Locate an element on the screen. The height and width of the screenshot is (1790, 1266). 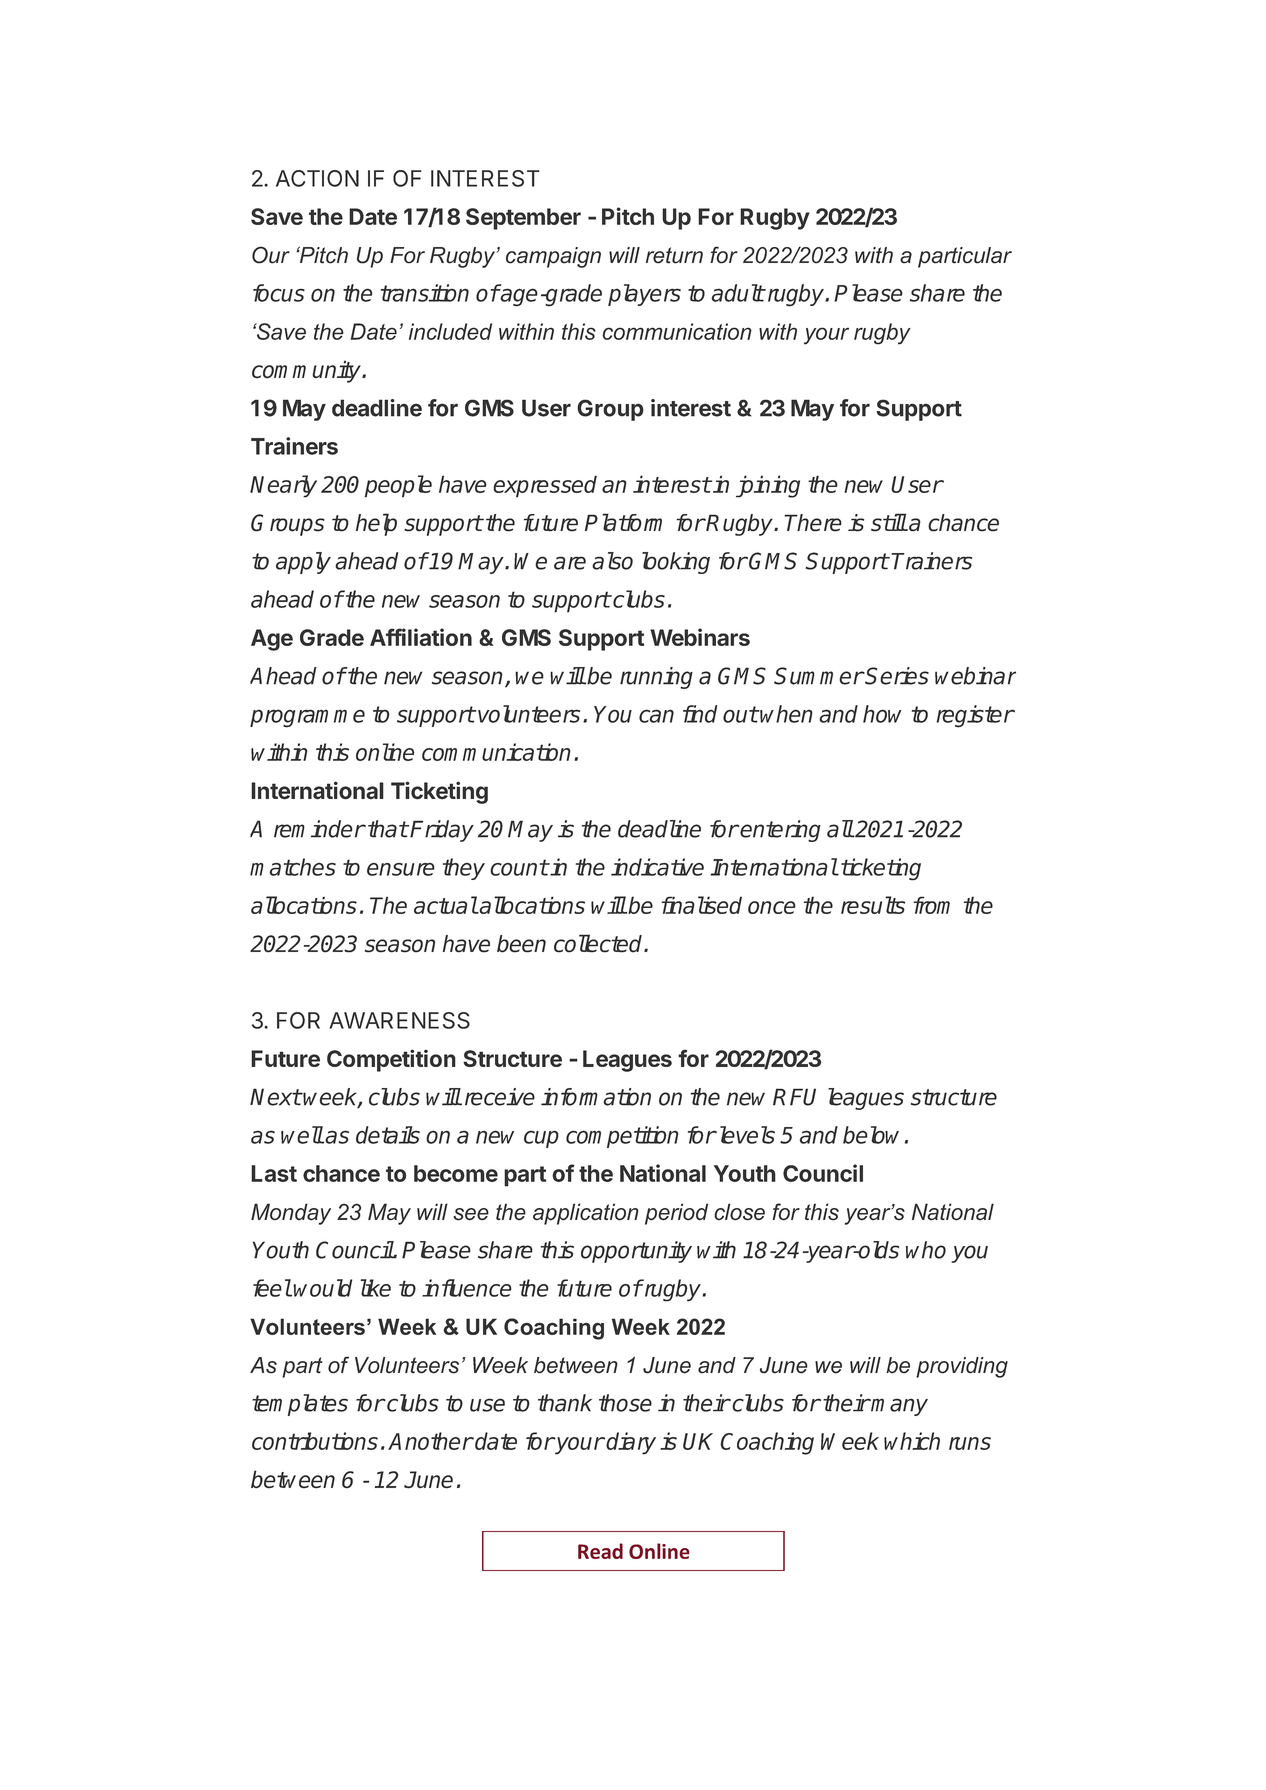
Affiliation is located at coordinates (421, 637).
